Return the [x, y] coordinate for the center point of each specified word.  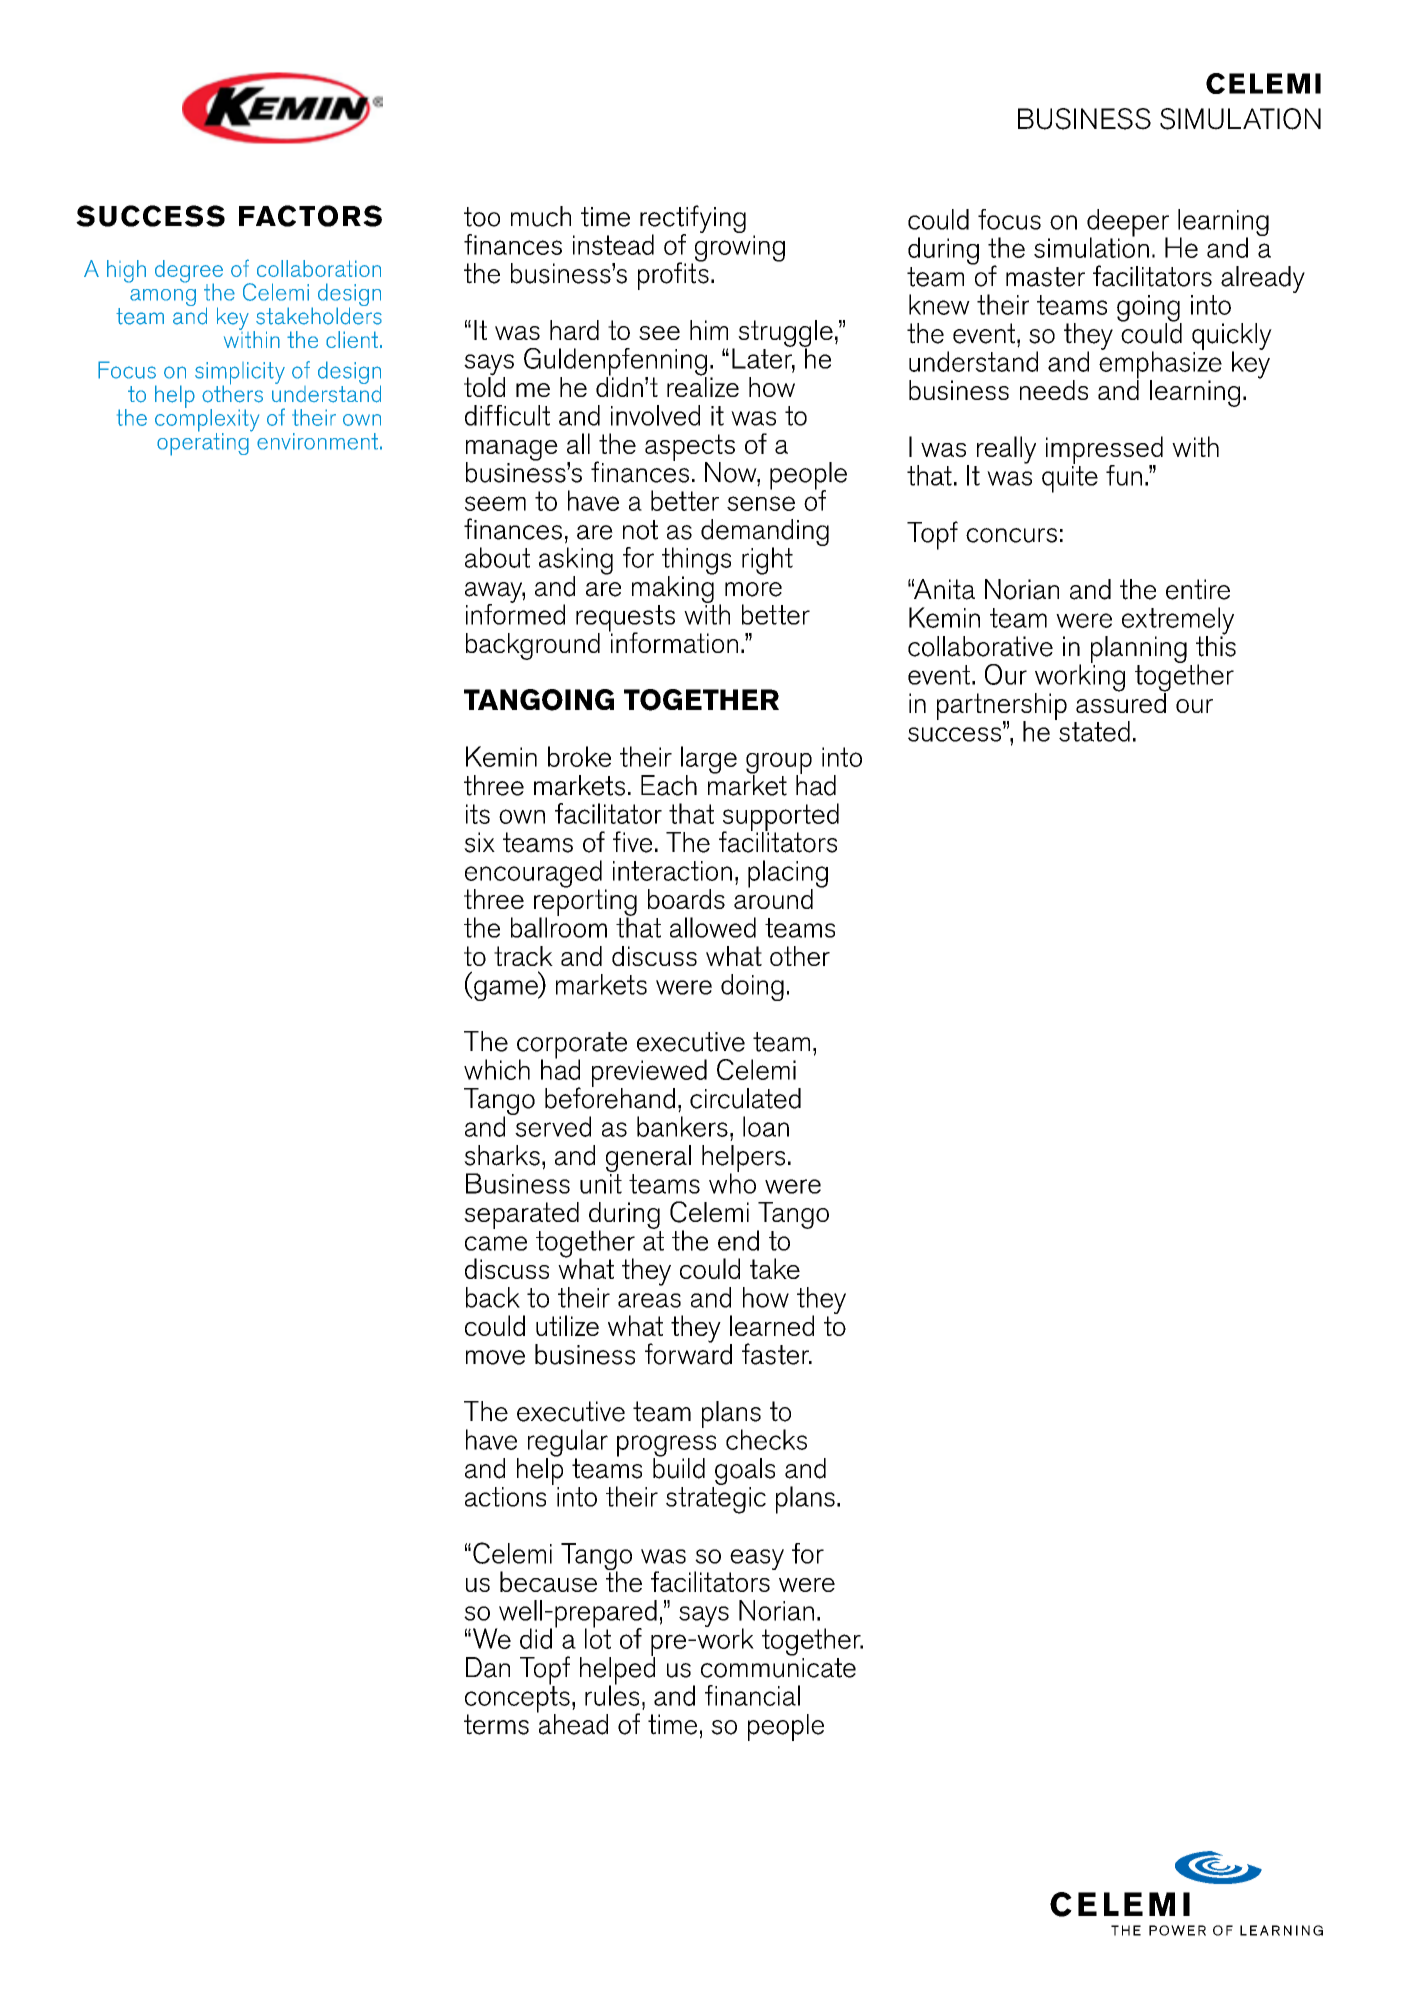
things [696, 562]
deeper [1128, 224]
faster [776, 1354]
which [497, 1069]
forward [688, 1353]
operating [203, 443]
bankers [682, 1126]
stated [1094, 731]
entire [1198, 589]
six [479, 842]
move [495, 1357]
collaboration [319, 268]
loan [766, 1126]
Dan [488, 1667]
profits [673, 275]
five [632, 842]
